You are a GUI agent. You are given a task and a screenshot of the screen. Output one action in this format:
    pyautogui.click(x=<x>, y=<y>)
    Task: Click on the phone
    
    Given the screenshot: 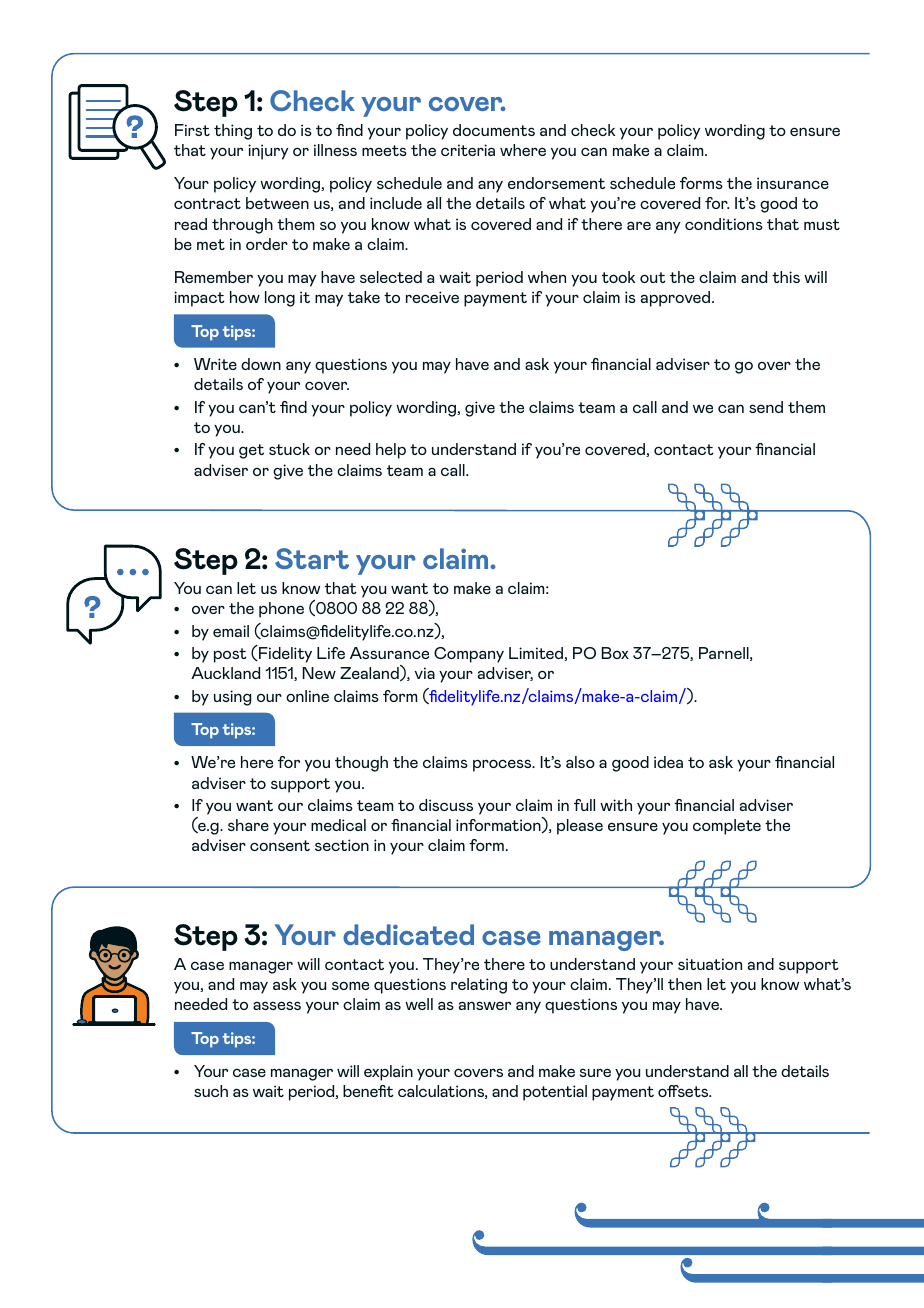 What is the action you would take?
    pyautogui.click(x=281, y=610)
